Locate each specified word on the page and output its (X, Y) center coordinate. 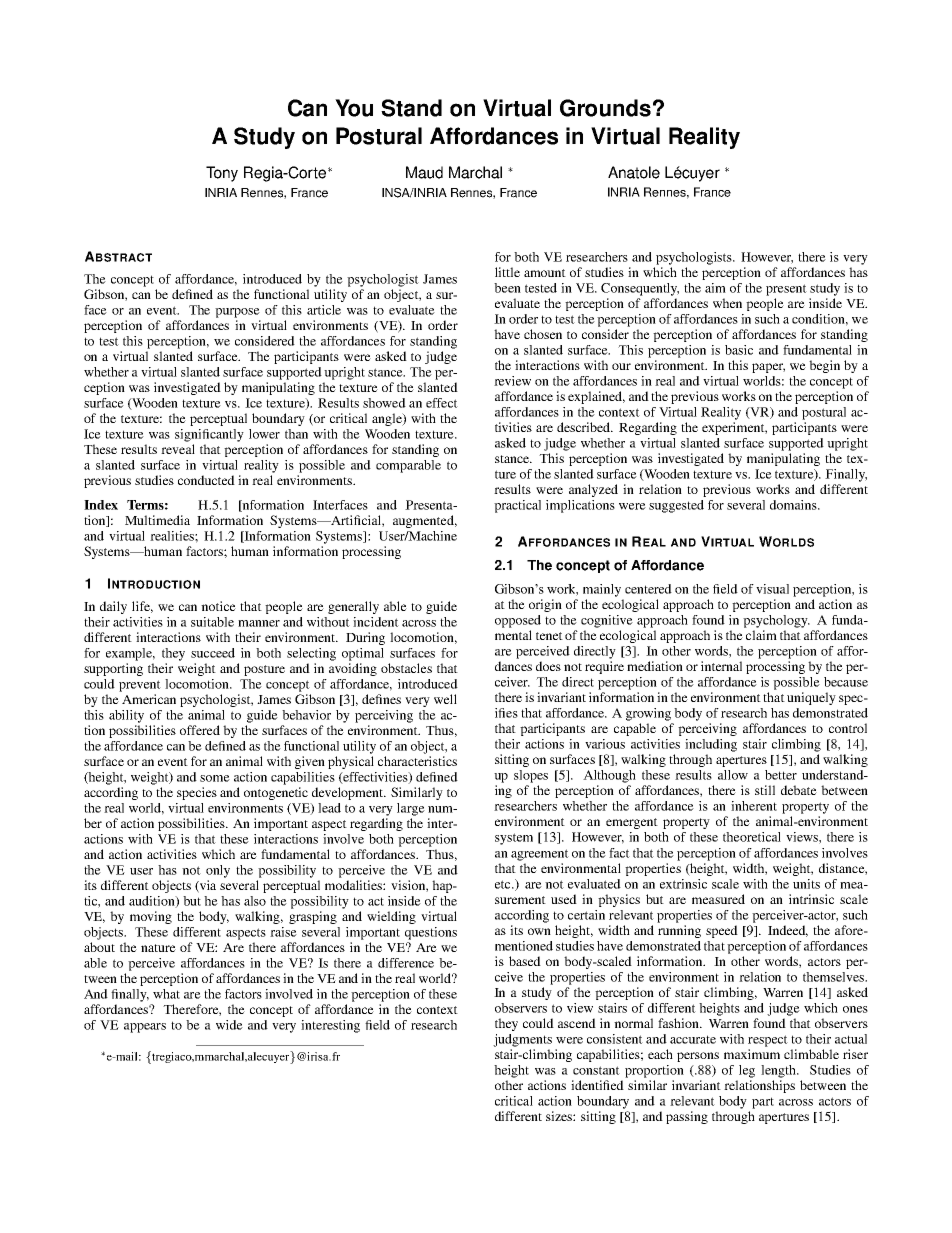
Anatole (634, 172)
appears (145, 1028)
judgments (522, 1040)
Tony (222, 174)
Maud (424, 172)
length (779, 1071)
